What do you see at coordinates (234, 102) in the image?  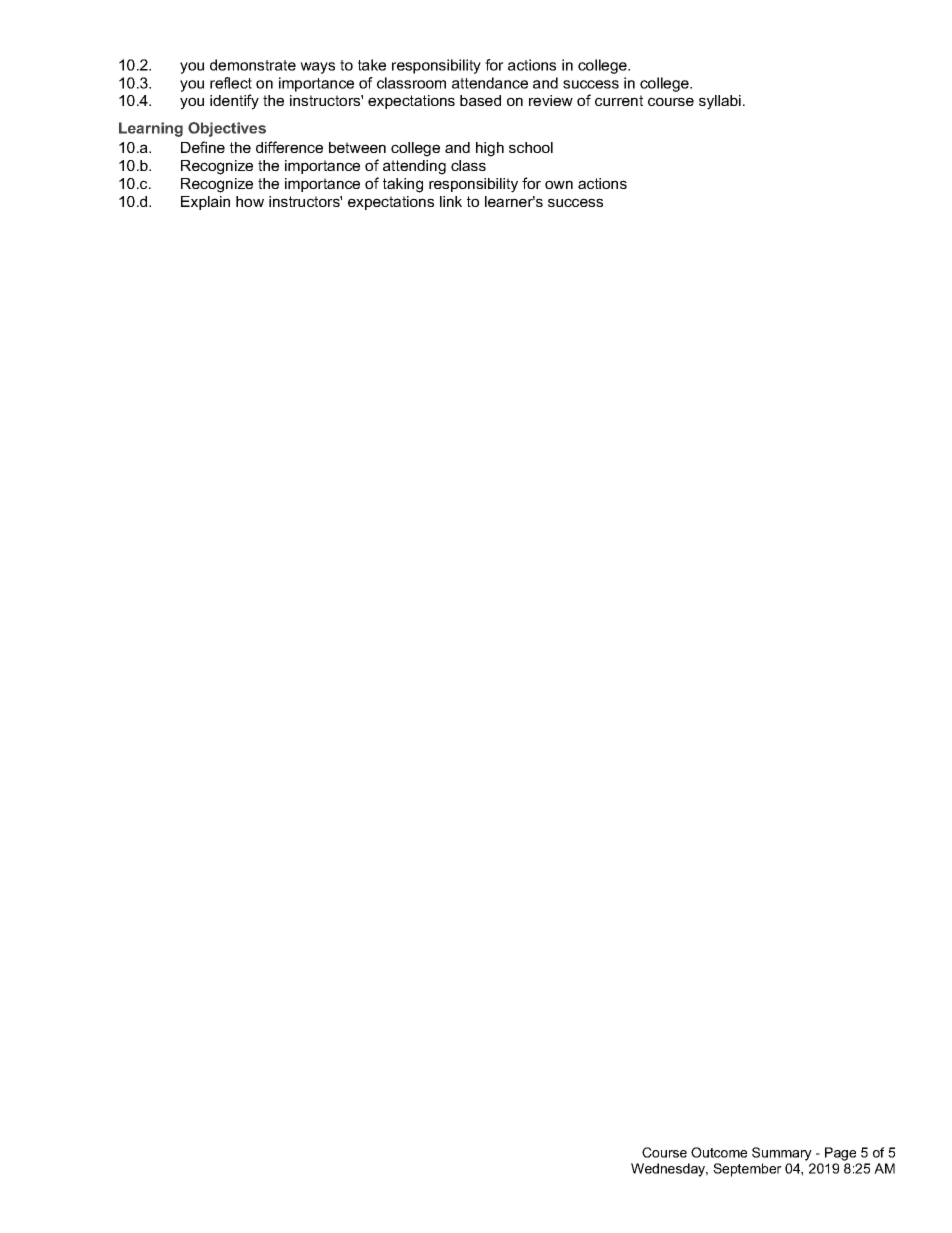 I see `identify` at bounding box center [234, 102].
